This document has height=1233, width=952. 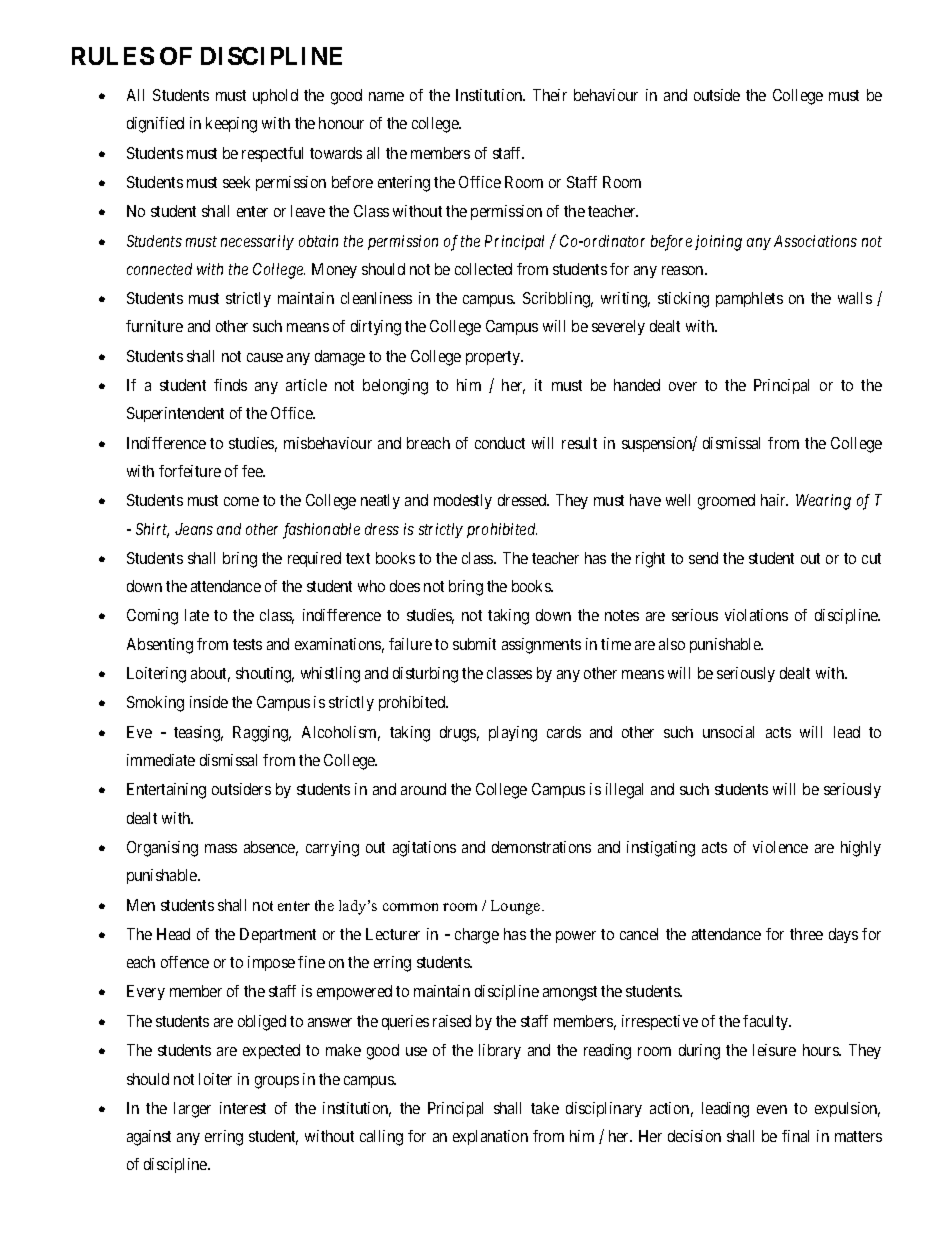 What do you see at coordinates (550, 95) in the document?
I see `Their` at bounding box center [550, 95].
